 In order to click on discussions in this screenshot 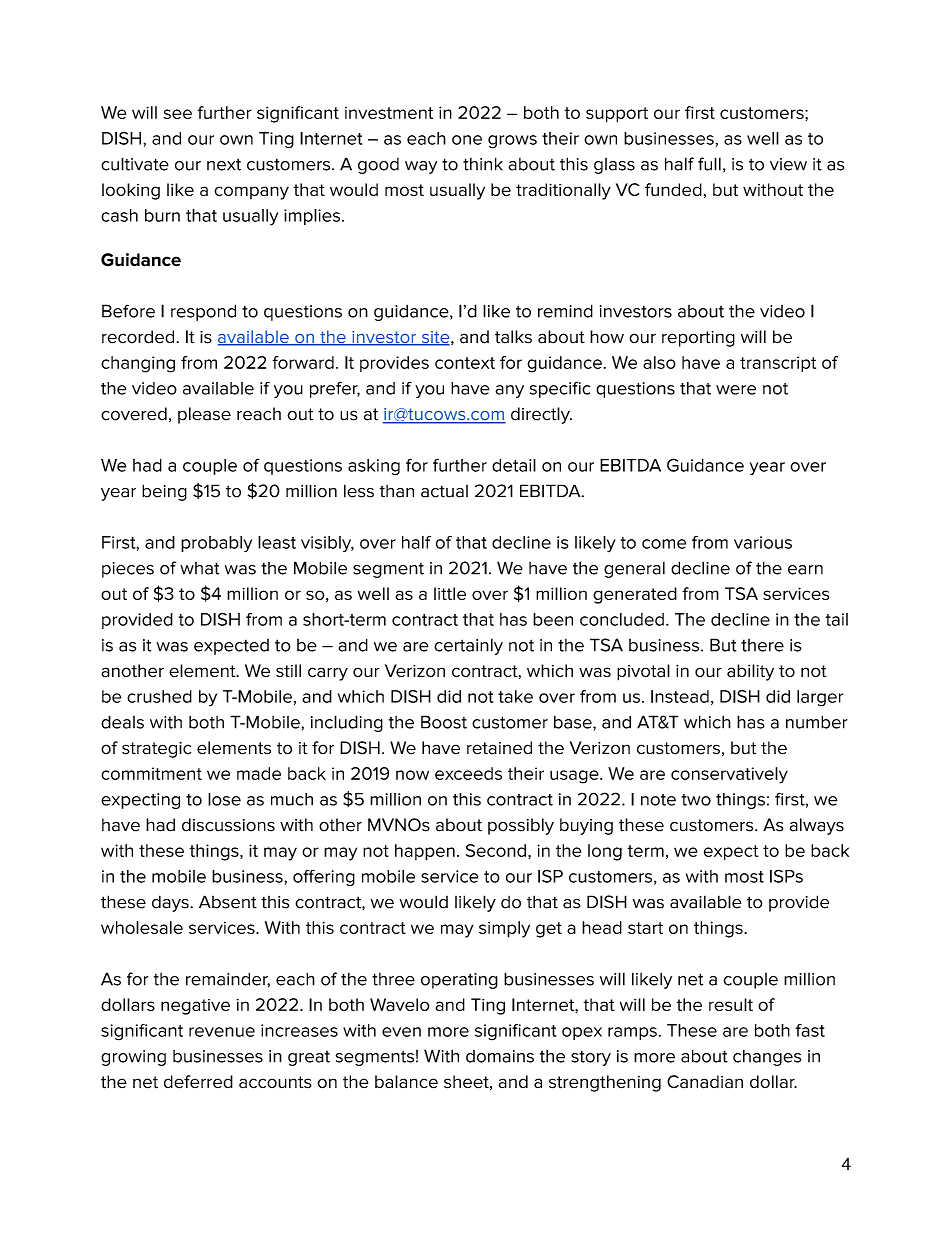, I will do `click(228, 825)`.
